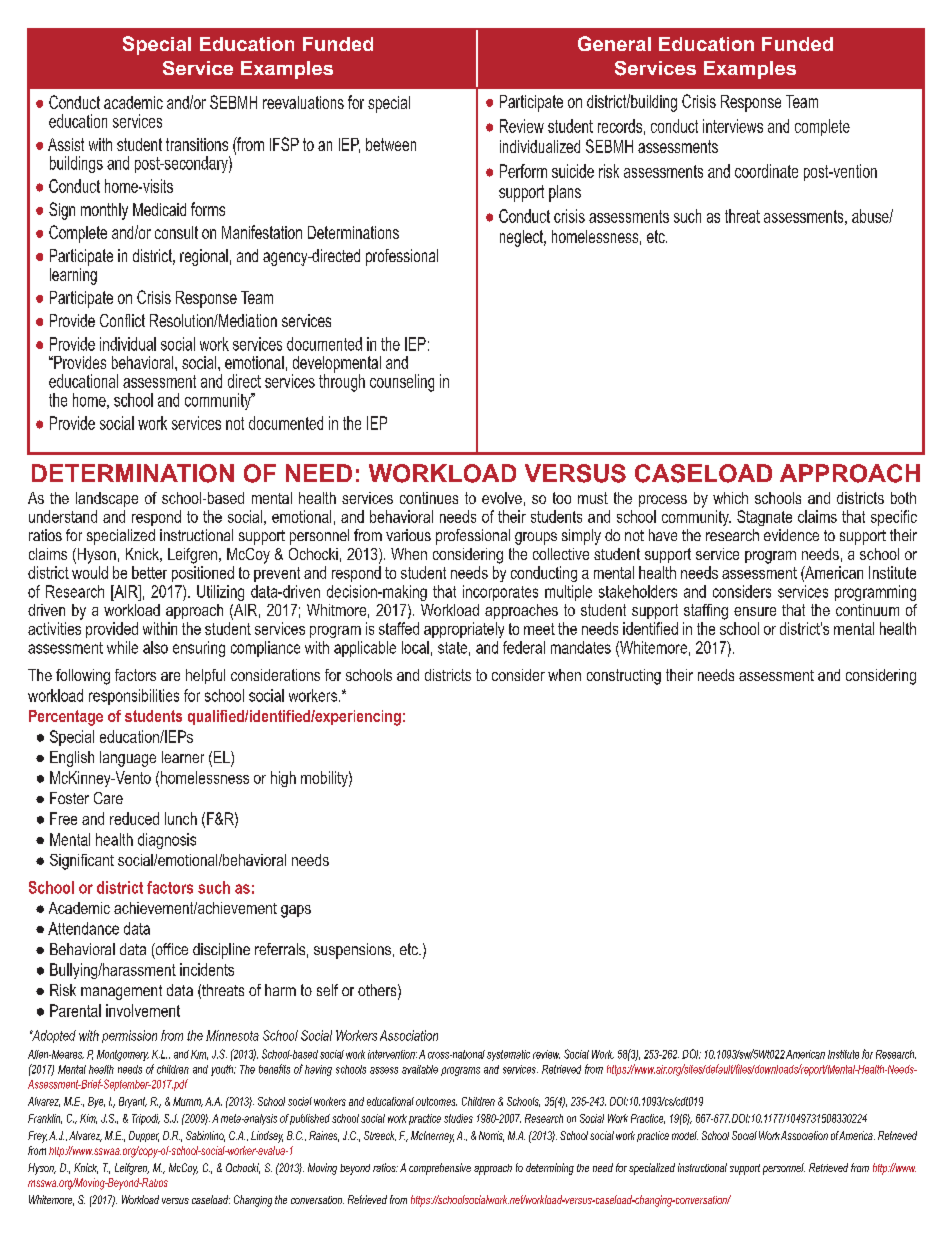 Image resolution: width=952 pixels, height=1233 pixels. I want to click on constructing, so click(624, 677).
